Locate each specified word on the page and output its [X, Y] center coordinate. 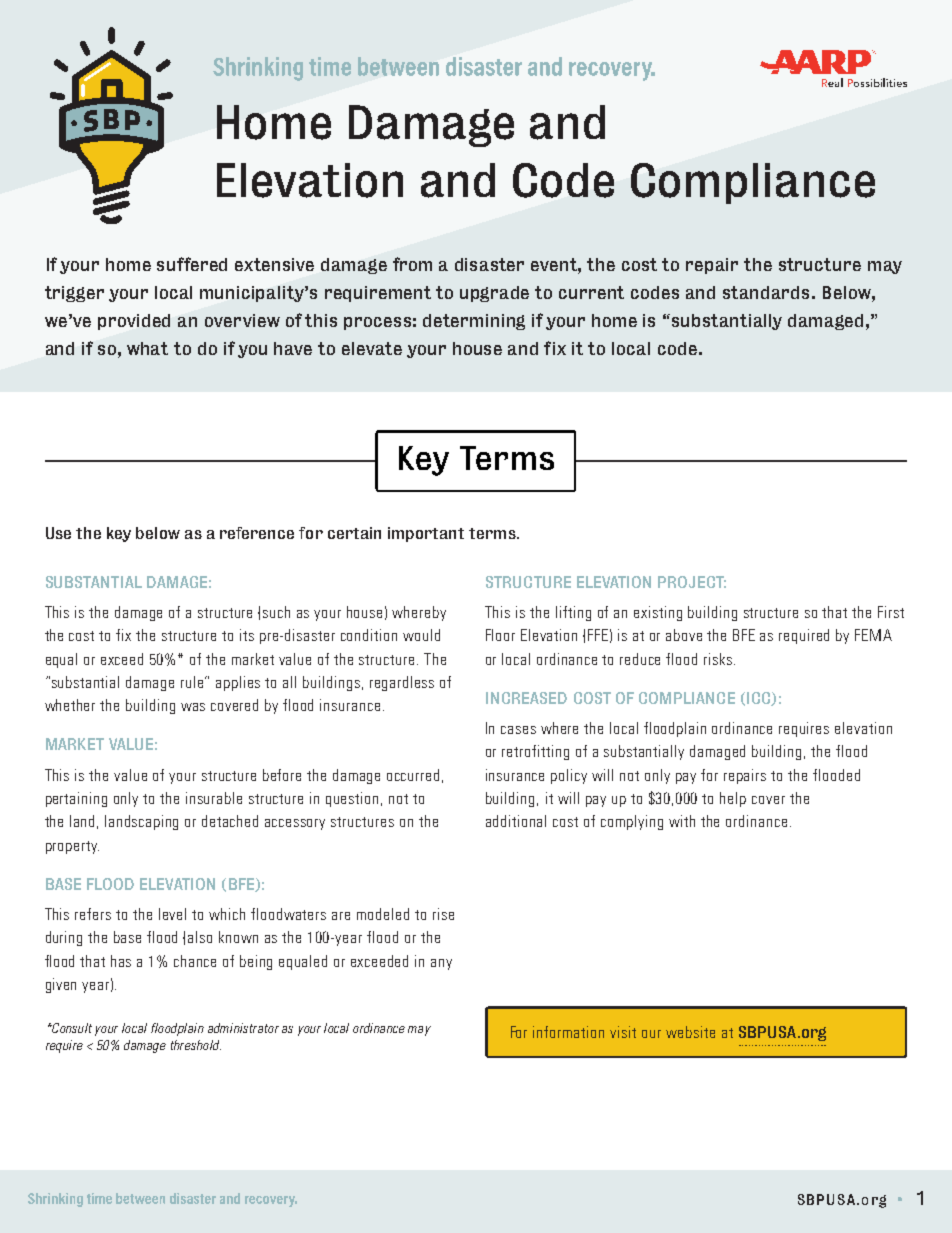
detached [230, 821]
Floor [500, 635]
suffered [192, 264]
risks [719, 659]
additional [516, 821]
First [891, 612]
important [426, 534]
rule [193, 682]
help [733, 799]
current [591, 292]
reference [257, 533]
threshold [196, 1045]
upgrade [494, 294]
